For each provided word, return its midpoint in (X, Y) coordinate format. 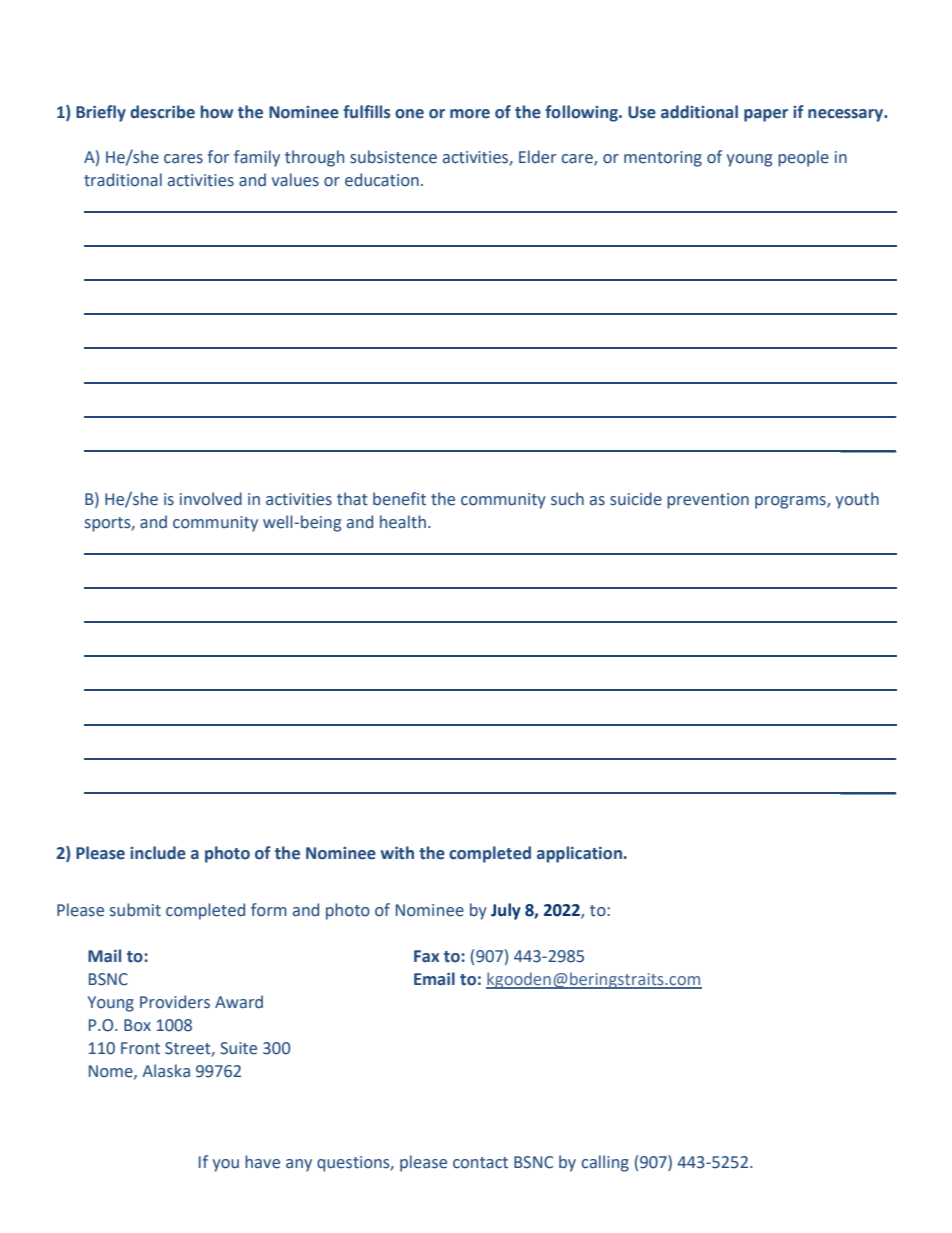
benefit (399, 499)
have (262, 1162)
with (397, 853)
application (579, 854)
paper (766, 115)
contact (480, 1163)
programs (791, 502)
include (158, 853)
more (470, 114)
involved (211, 499)
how (216, 112)
